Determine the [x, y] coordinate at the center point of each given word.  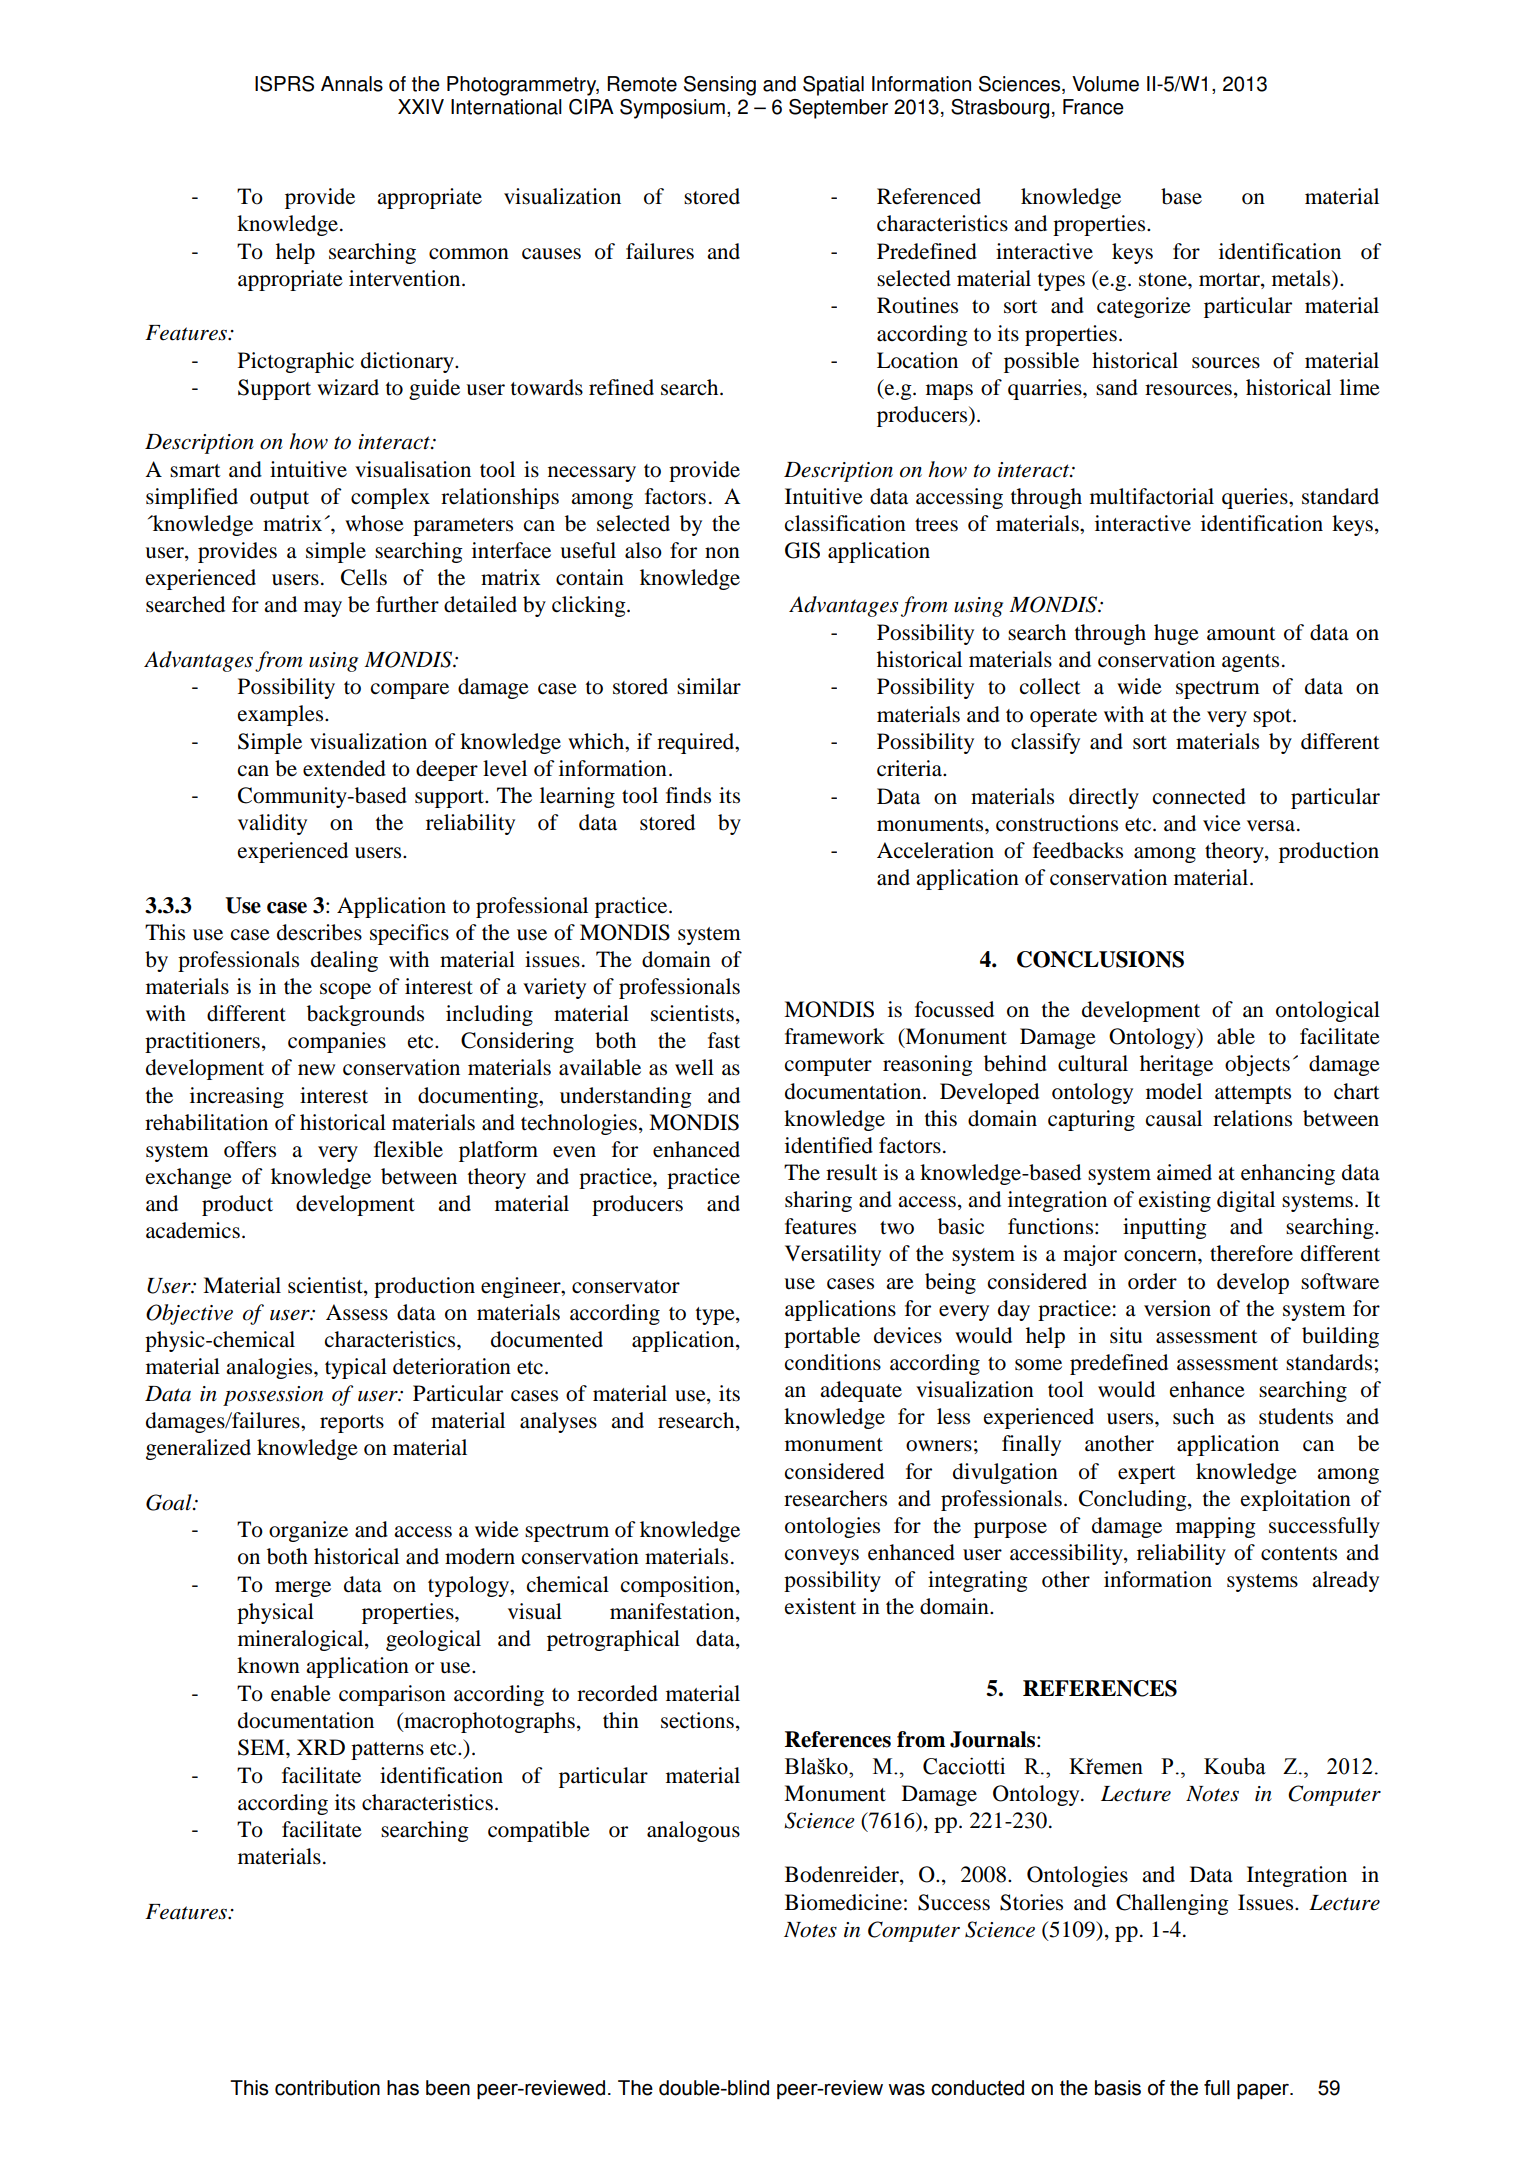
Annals [352, 84]
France [1093, 107]
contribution [327, 2088]
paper [1264, 2091]
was [906, 2089]
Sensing [720, 86]
